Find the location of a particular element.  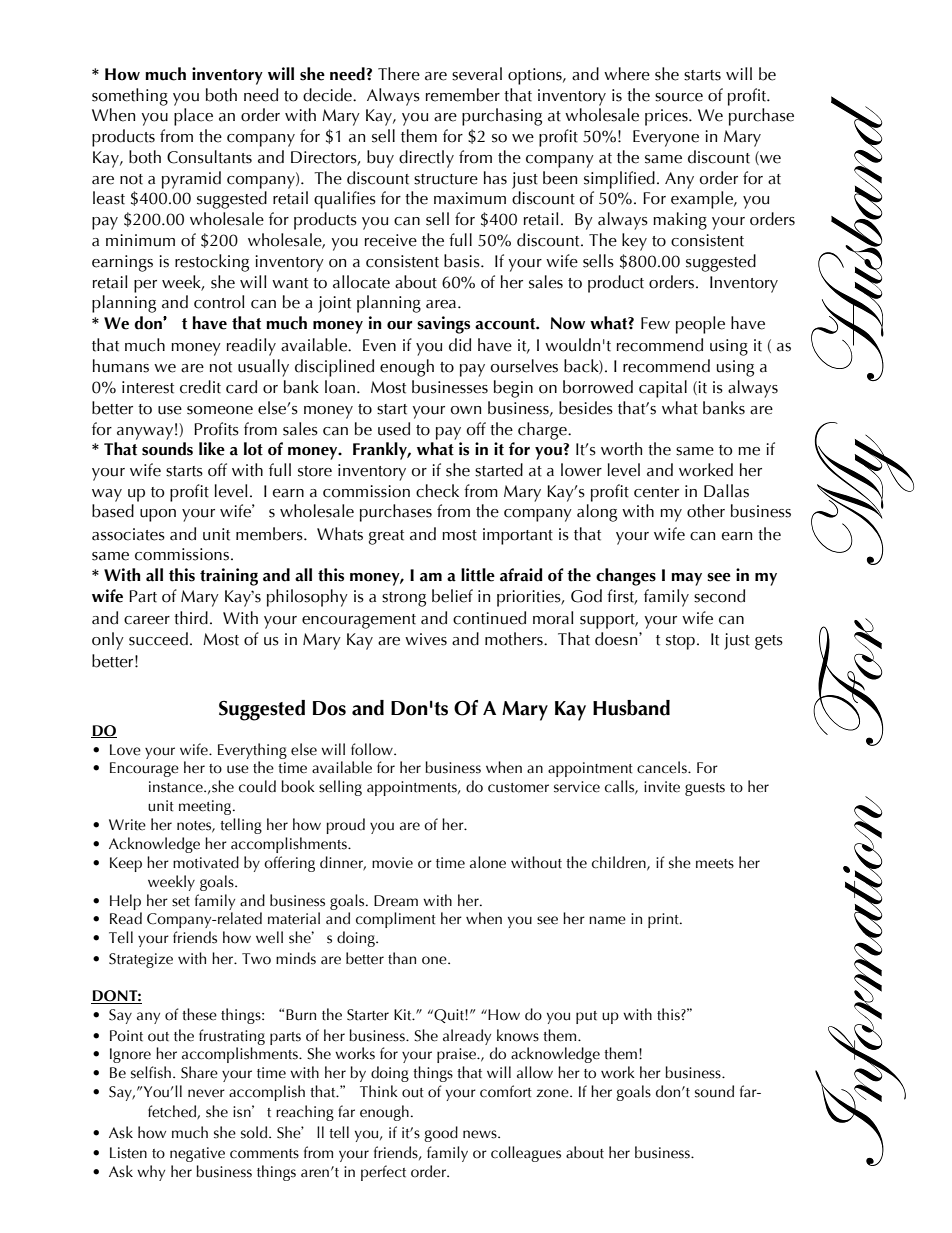

third is located at coordinates (191, 618).
